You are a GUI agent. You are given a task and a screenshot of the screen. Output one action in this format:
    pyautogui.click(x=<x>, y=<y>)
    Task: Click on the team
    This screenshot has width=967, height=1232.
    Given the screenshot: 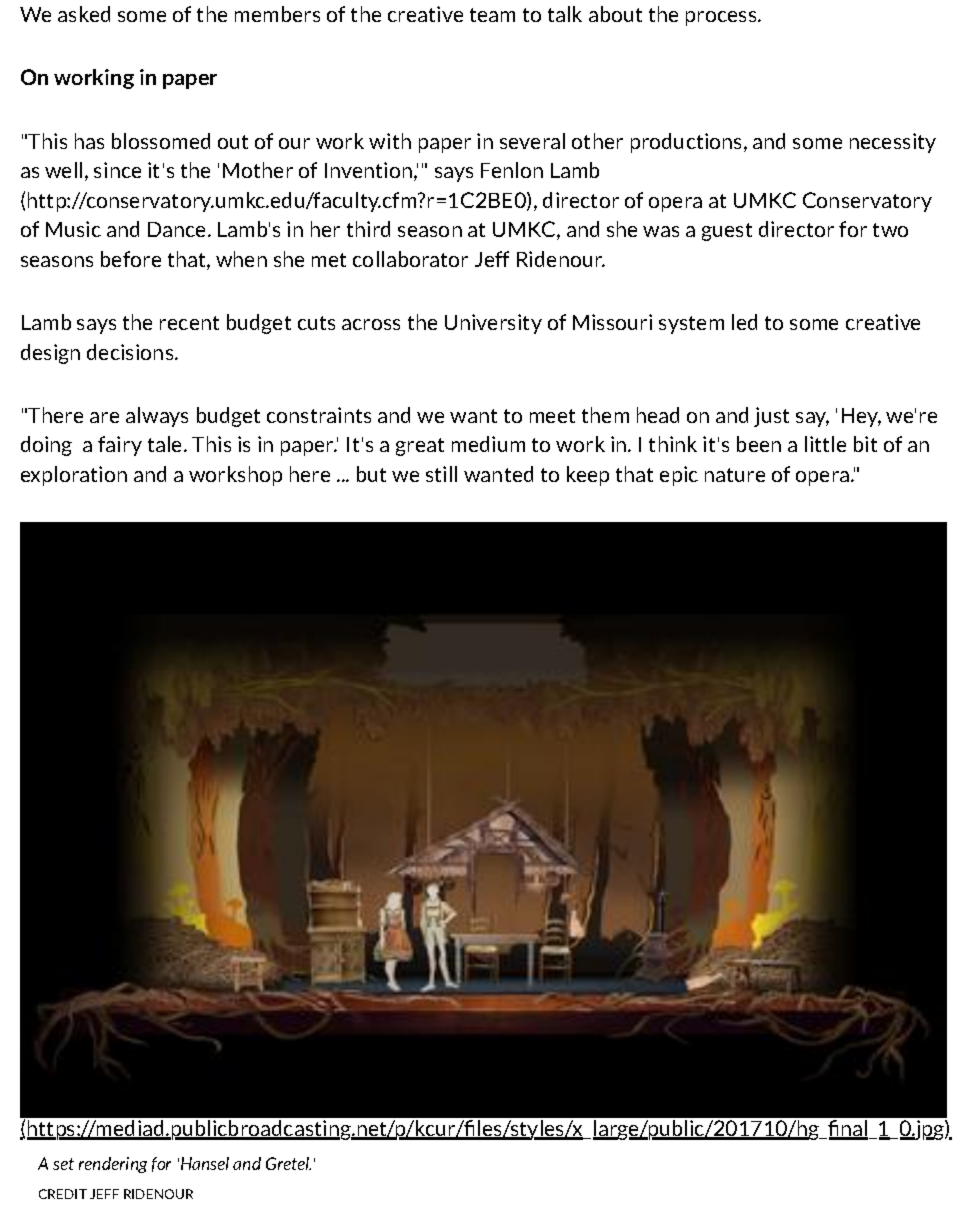 What is the action you would take?
    pyautogui.click(x=492, y=15)
